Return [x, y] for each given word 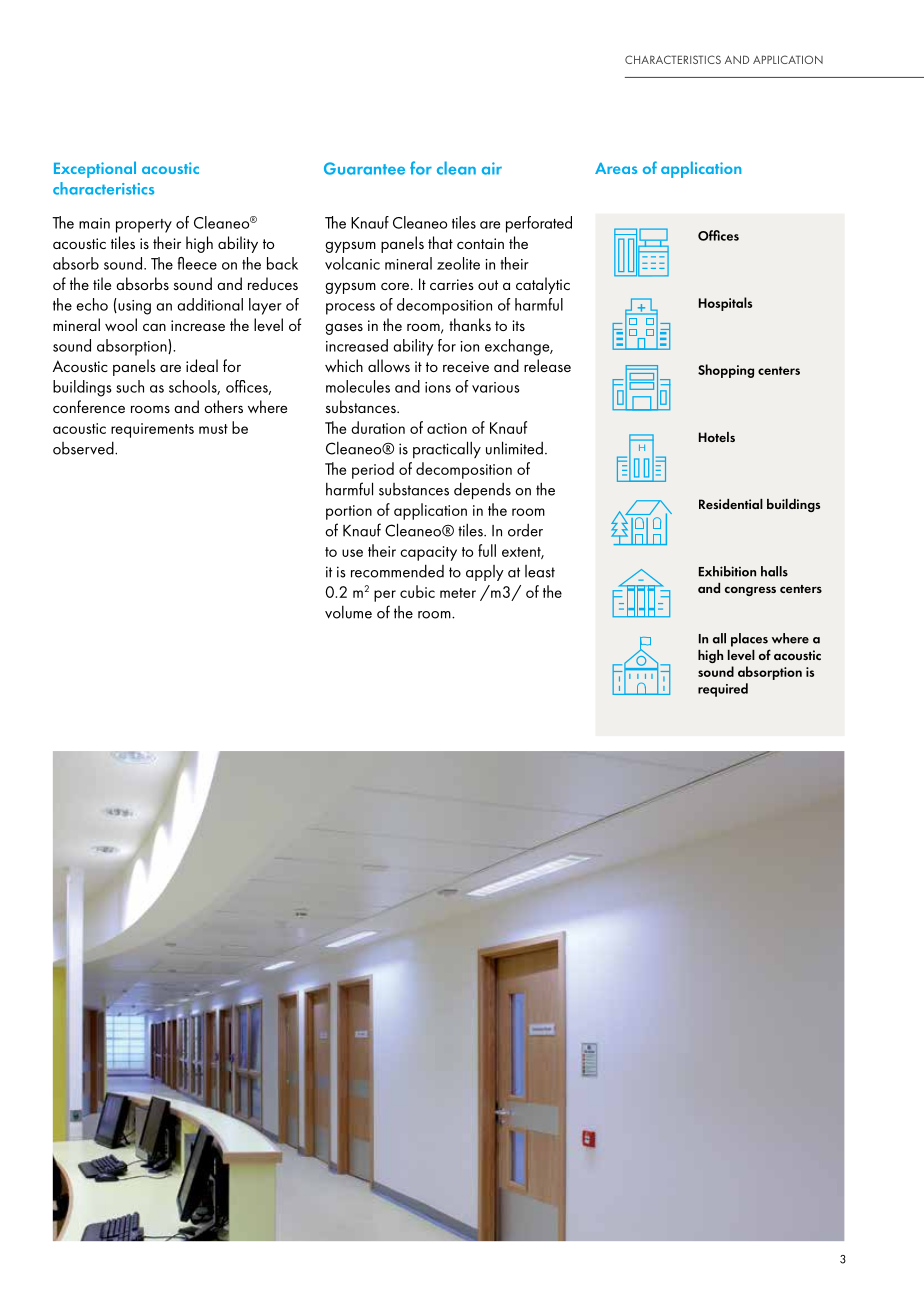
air [492, 168]
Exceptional [95, 169]
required [723, 690]
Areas [616, 168]
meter [458, 593]
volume [348, 612]
